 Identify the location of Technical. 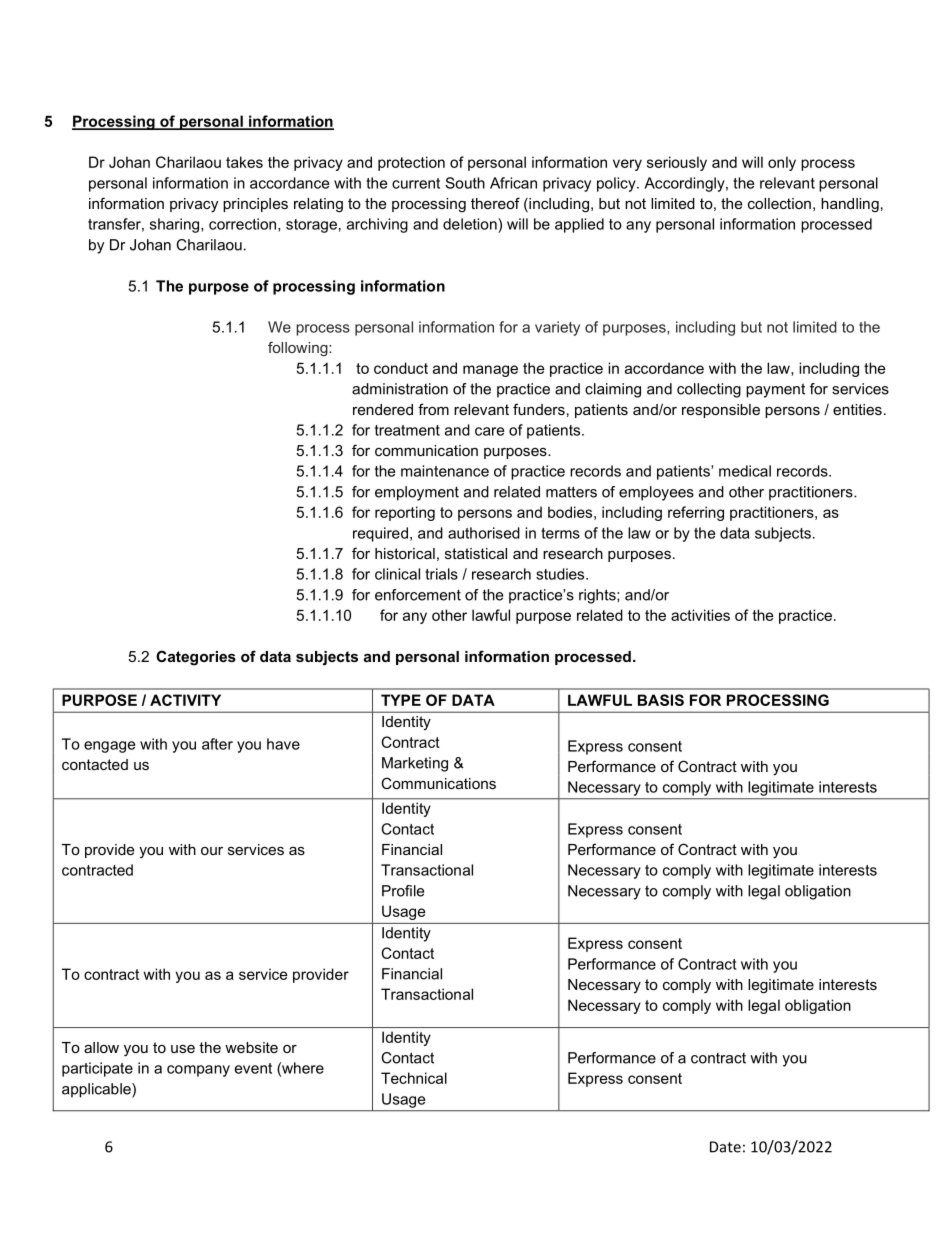
(414, 1078).
